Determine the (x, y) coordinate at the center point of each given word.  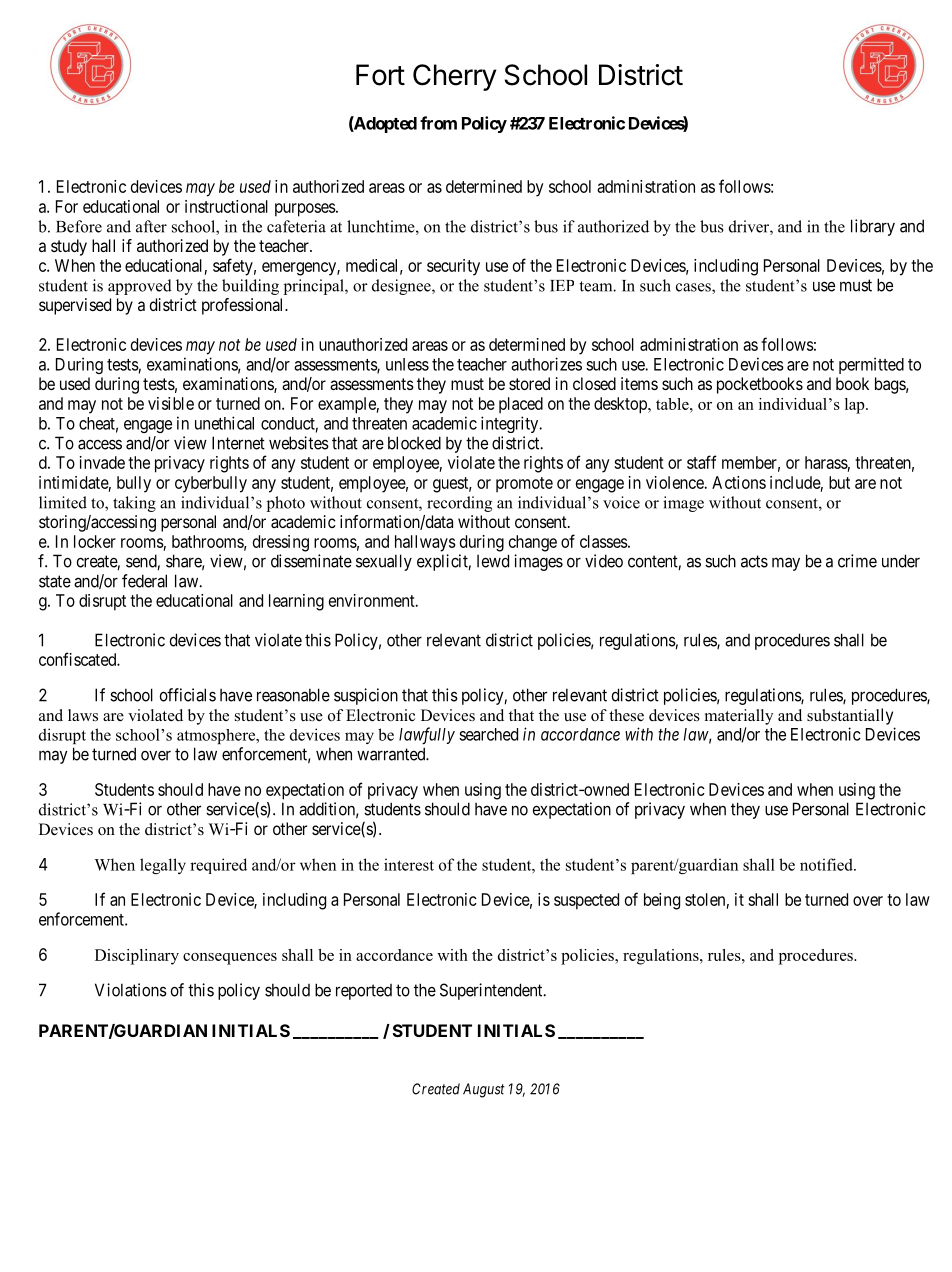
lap (856, 406)
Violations (131, 990)
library (873, 227)
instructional (226, 206)
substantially (850, 716)
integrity (511, 424)
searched (488, 734)
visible (171, 403)
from (438, 123)
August (484, 1090)
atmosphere (217, 736)
